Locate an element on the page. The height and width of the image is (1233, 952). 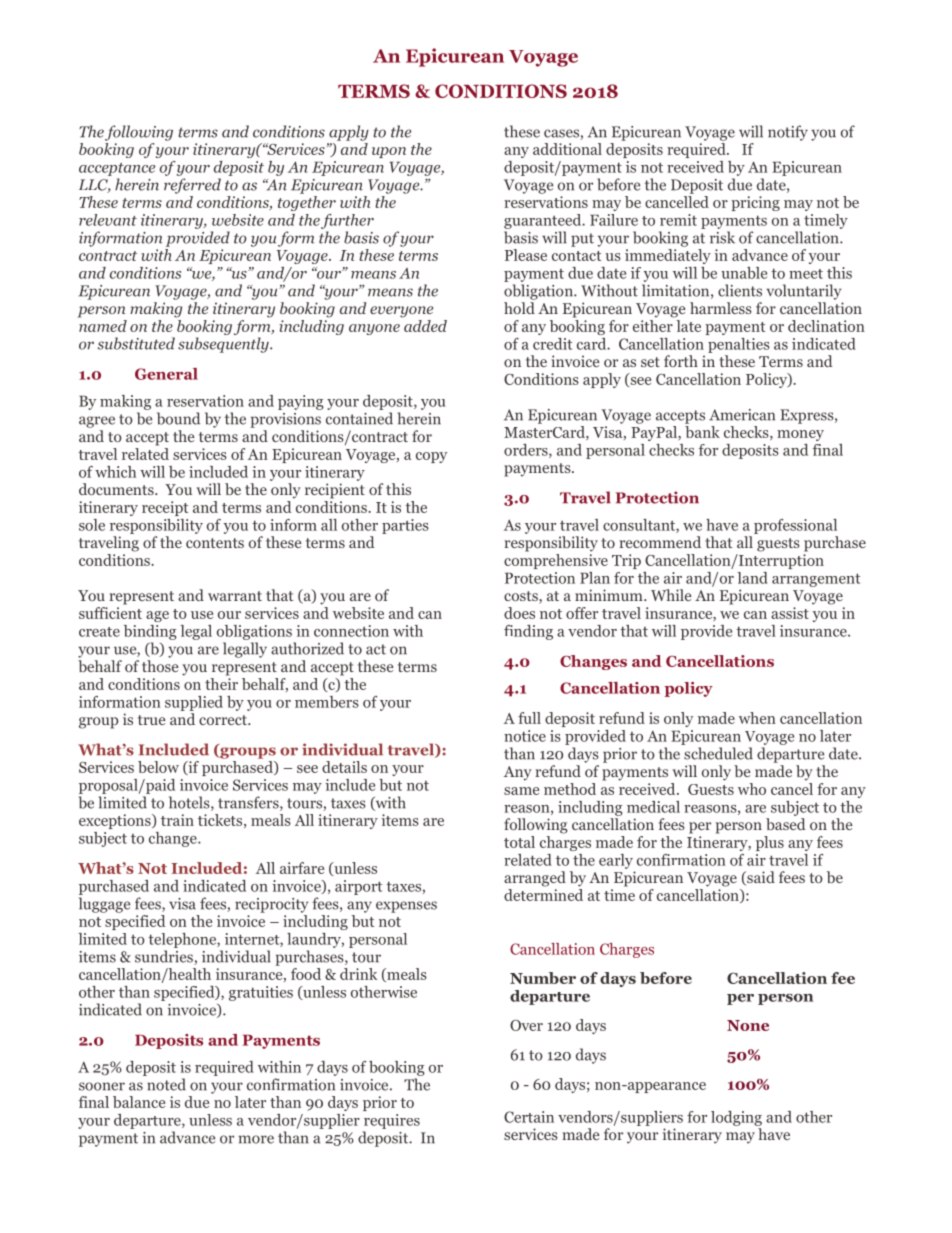
binding is located at coordinates (150, 632).
